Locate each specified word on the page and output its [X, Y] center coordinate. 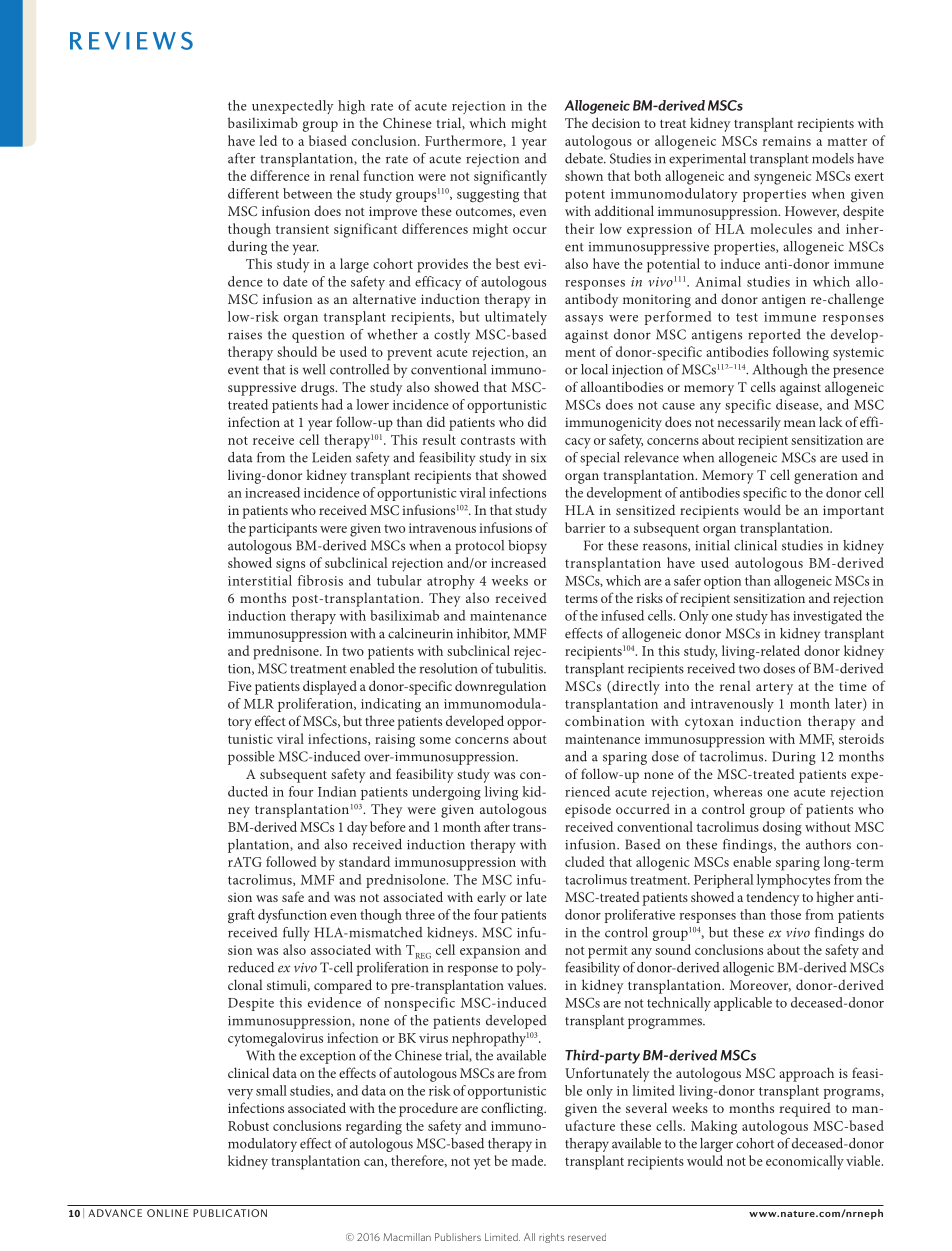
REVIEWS [131, 41]
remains [787, 141]
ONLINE [168, 1213]
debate [585, 158]
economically [805, 1162]
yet [482, 1163]
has [780, 615]
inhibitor [483, 634]
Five [240, 686]
